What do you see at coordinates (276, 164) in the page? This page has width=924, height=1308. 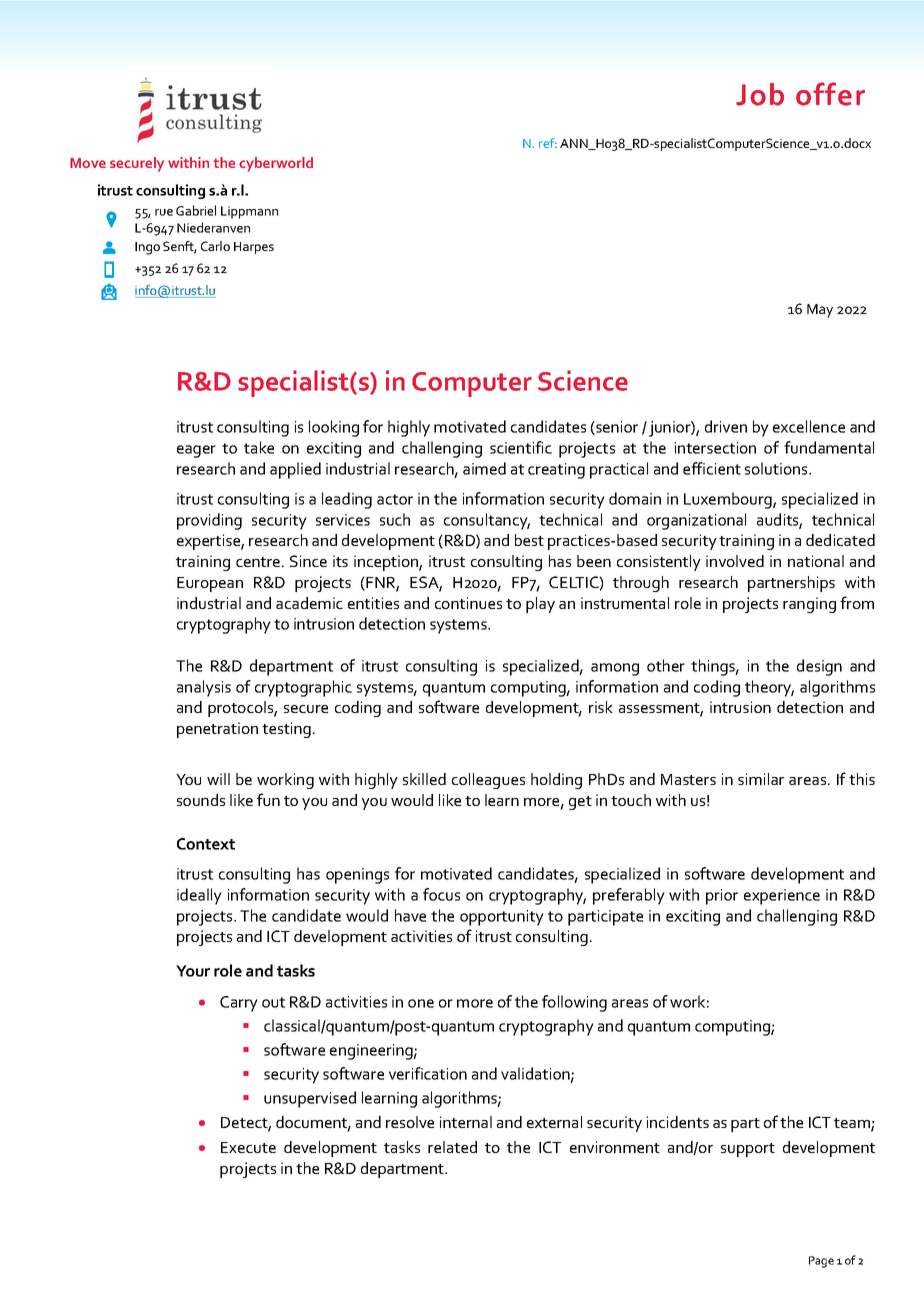 I see `cyberworld` at bounding box center [276, 164].
